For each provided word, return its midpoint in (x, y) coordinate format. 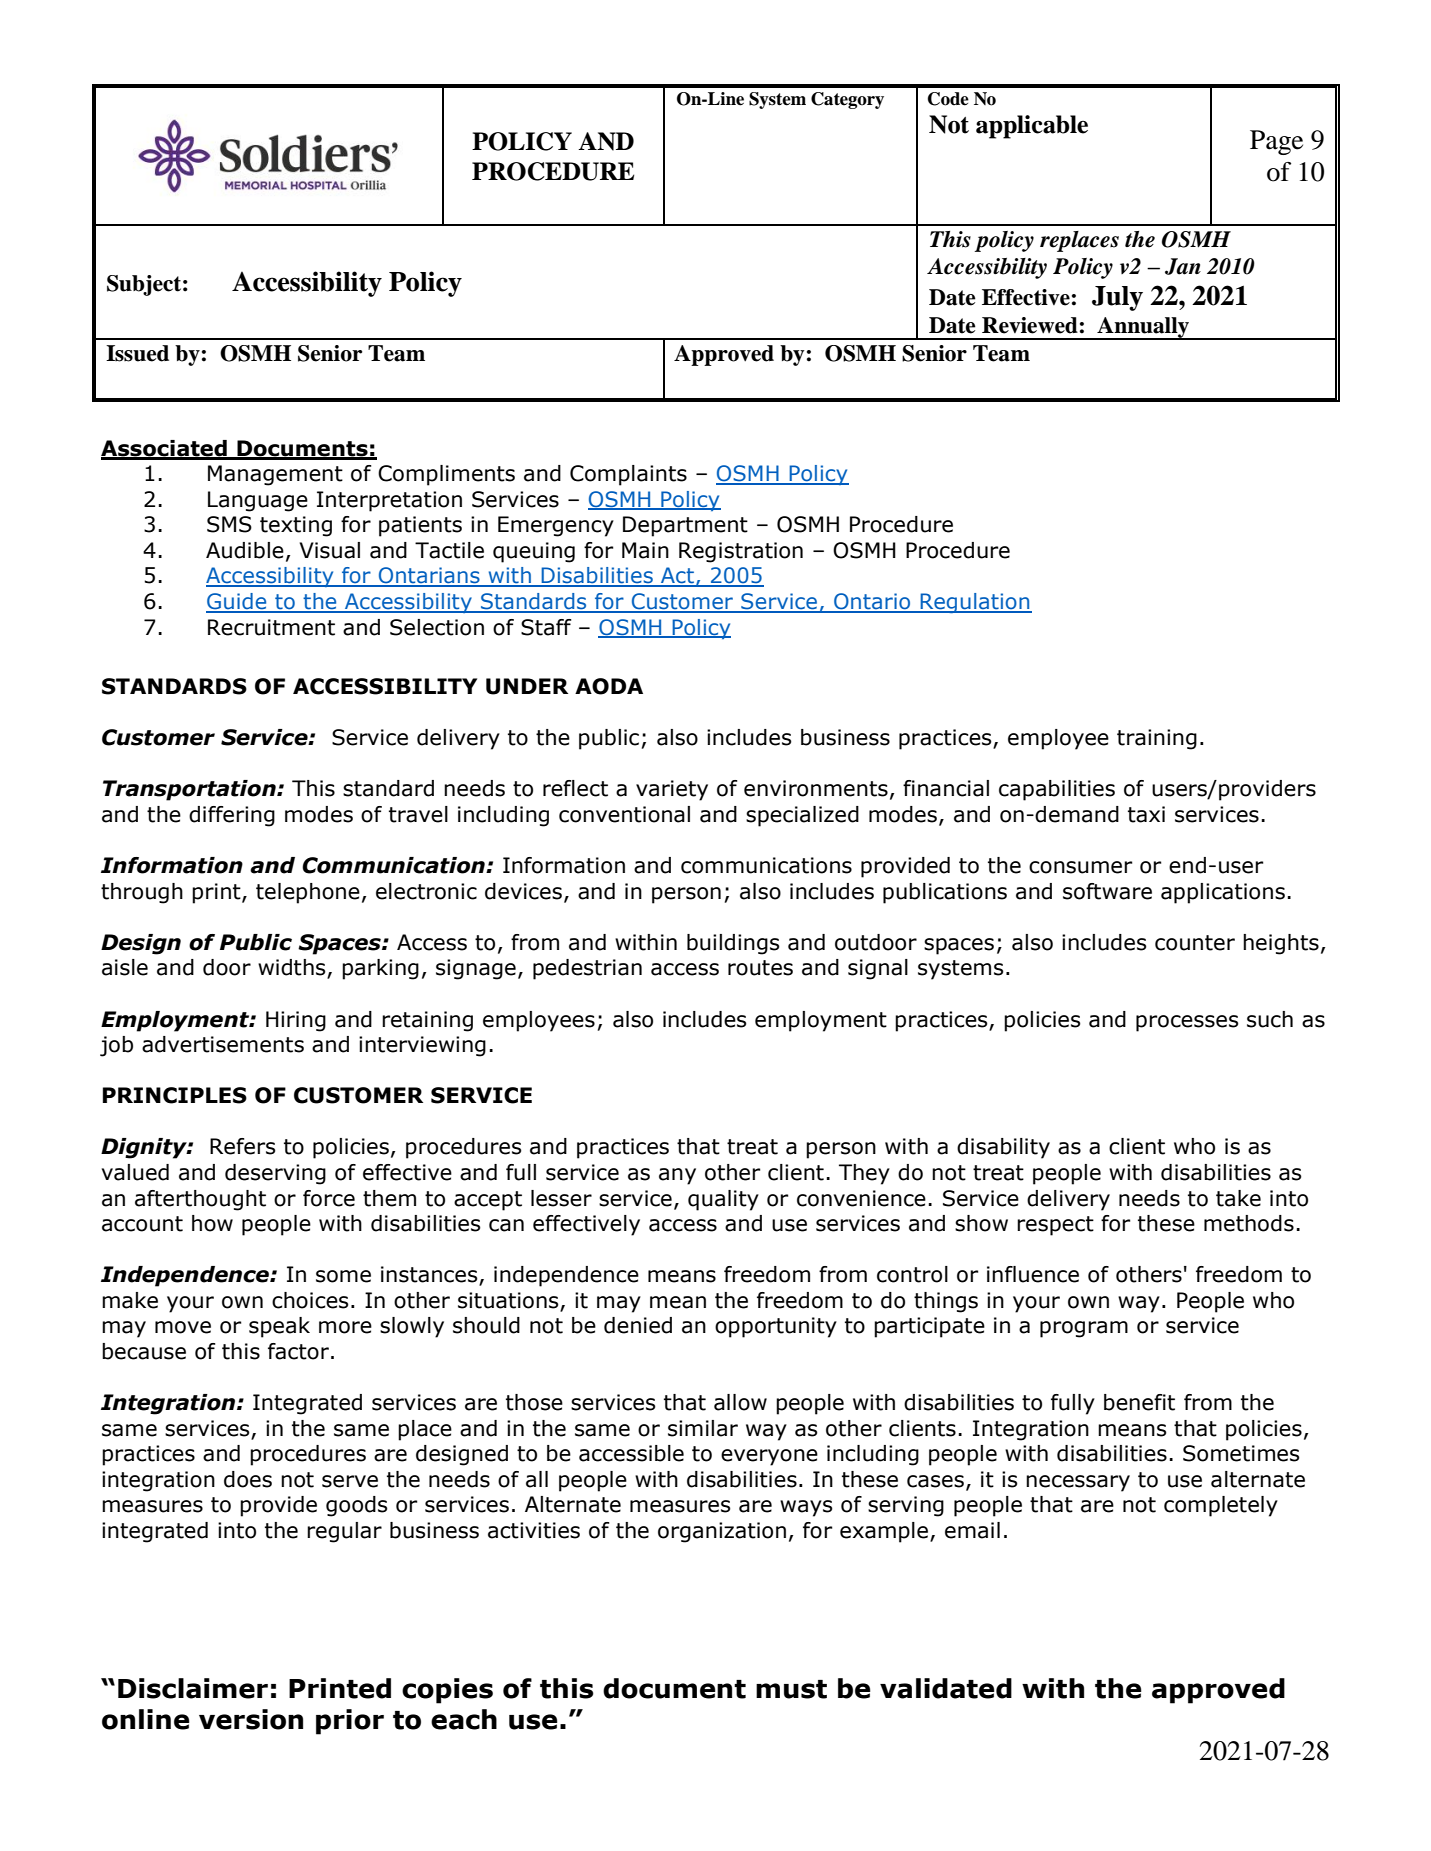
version (251, 1719)
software (1107, 891)
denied (638, 1325)
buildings (733, 944)
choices (310, 1300)
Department (685, 526)
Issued (137, 353)
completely (1221, 1506)
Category (847, 100)
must (791, 1689)
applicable (1032, 127)
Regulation (975, 603)
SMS (229, 524)
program (1084, 1329)
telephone (308, 893)
